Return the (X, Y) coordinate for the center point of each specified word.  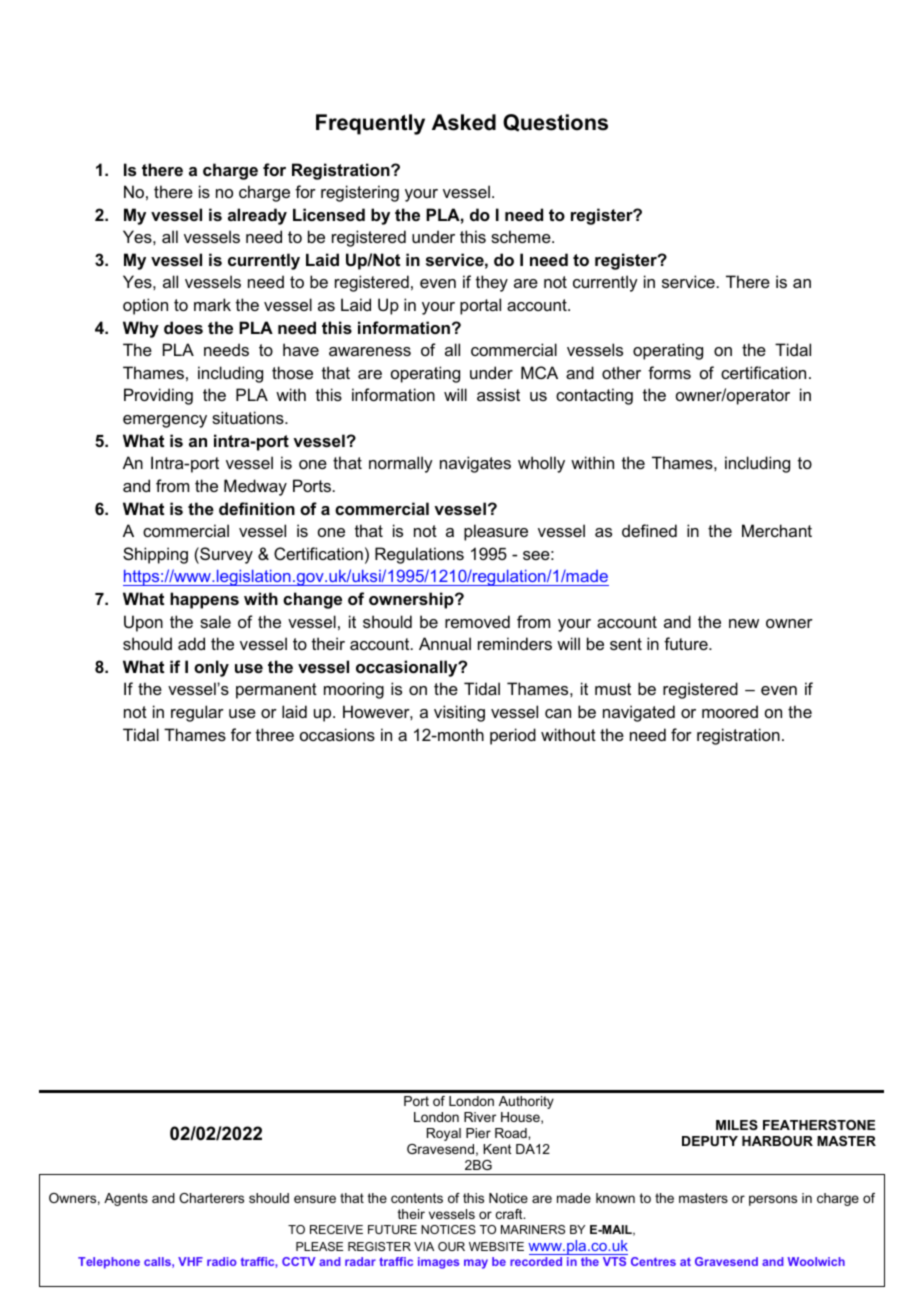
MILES (737, 1125)
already (257, 216)
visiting (459, 713)
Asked (464, 122)
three (275, 734)
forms (669, 372)
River (480, 1117)
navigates (475, 464)
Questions (555, 123)
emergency (165, 421)
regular (197, 713)
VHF (190, 1261)
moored (730, 711)
